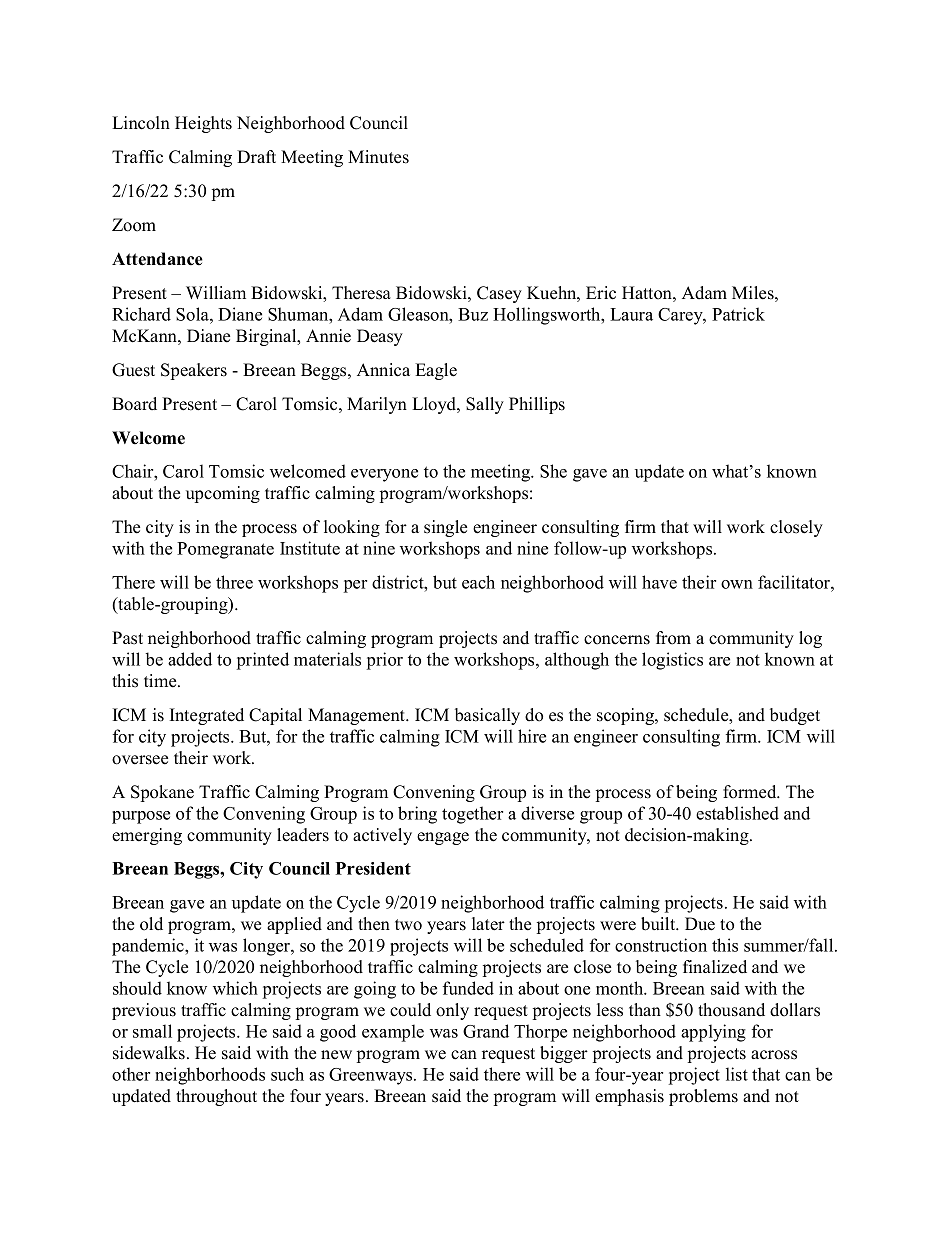  What do you see at coordinates (738, 314) in the document?
I see `Patrick` at bounding box center [738, 314].
